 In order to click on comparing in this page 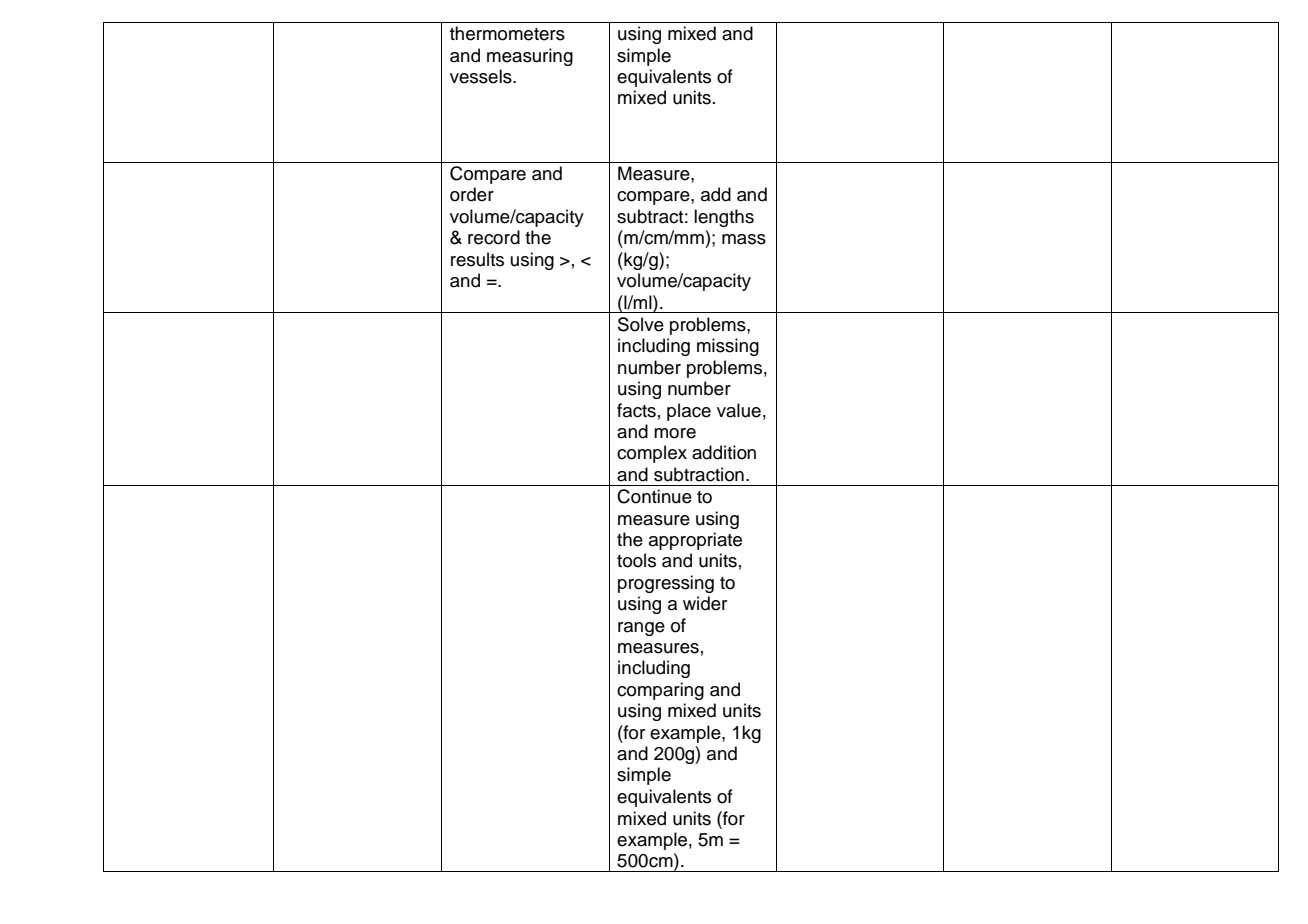, I will do `click(660, 691)`.
